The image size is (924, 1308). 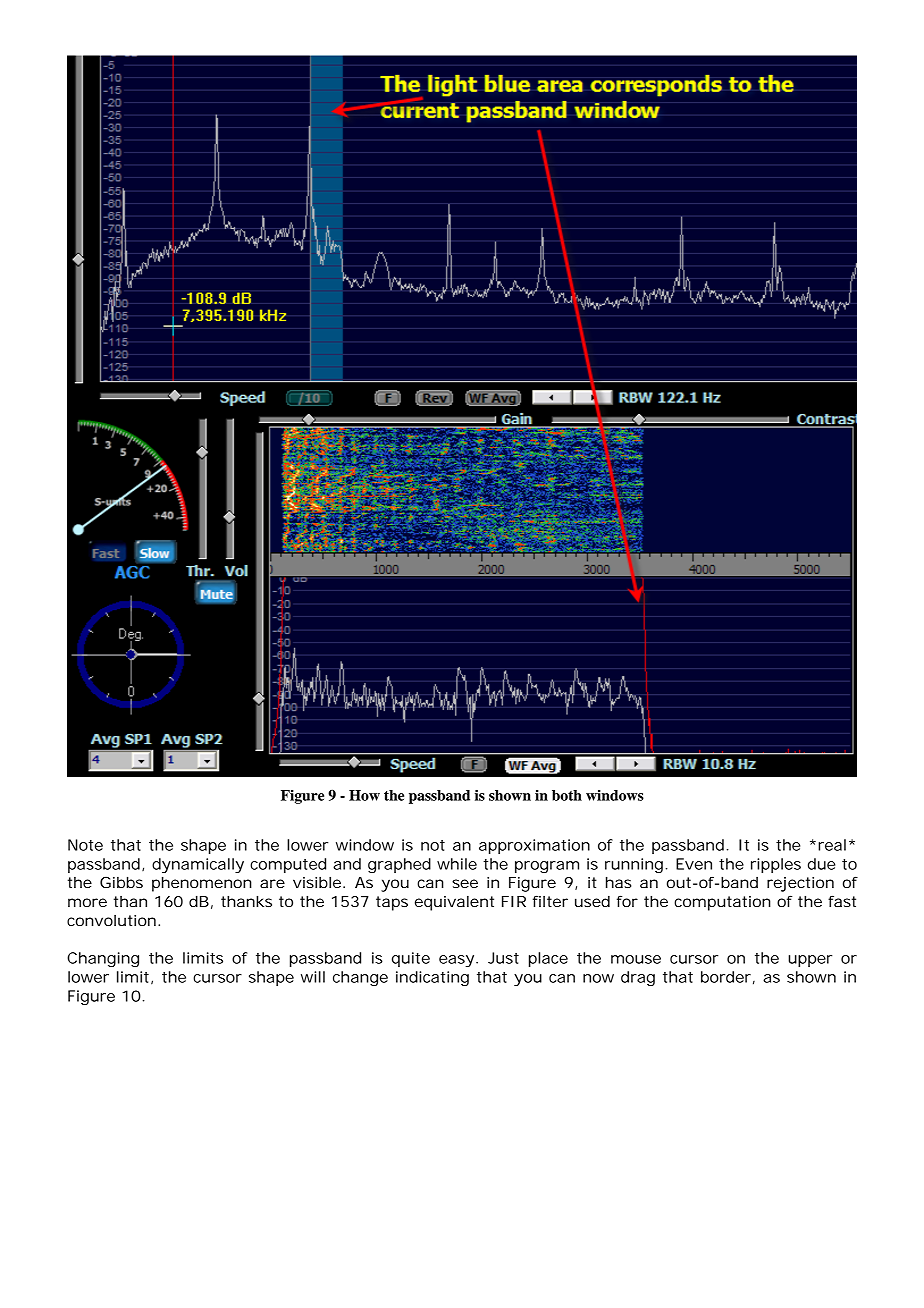 What do you see at coordinates (534, 846) in the page?
I see `approximation` at bounding box center [534, 846].
